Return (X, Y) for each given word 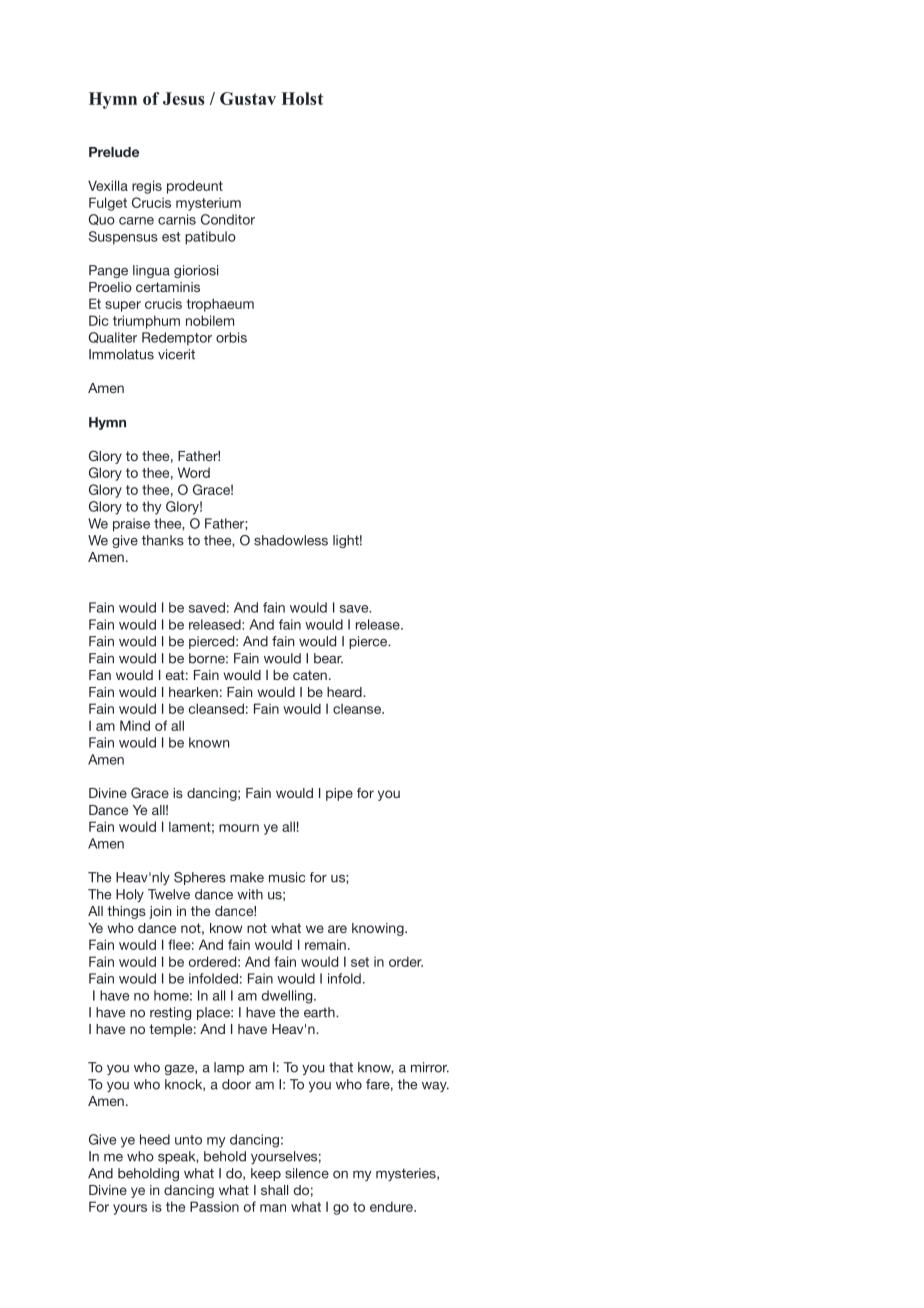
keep (266, 1174)
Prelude (114, 152)
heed (155, 1139)
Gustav (248, 98)
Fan (100, 675)
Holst (302, 98)
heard (345, 692)
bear (328, 658)
